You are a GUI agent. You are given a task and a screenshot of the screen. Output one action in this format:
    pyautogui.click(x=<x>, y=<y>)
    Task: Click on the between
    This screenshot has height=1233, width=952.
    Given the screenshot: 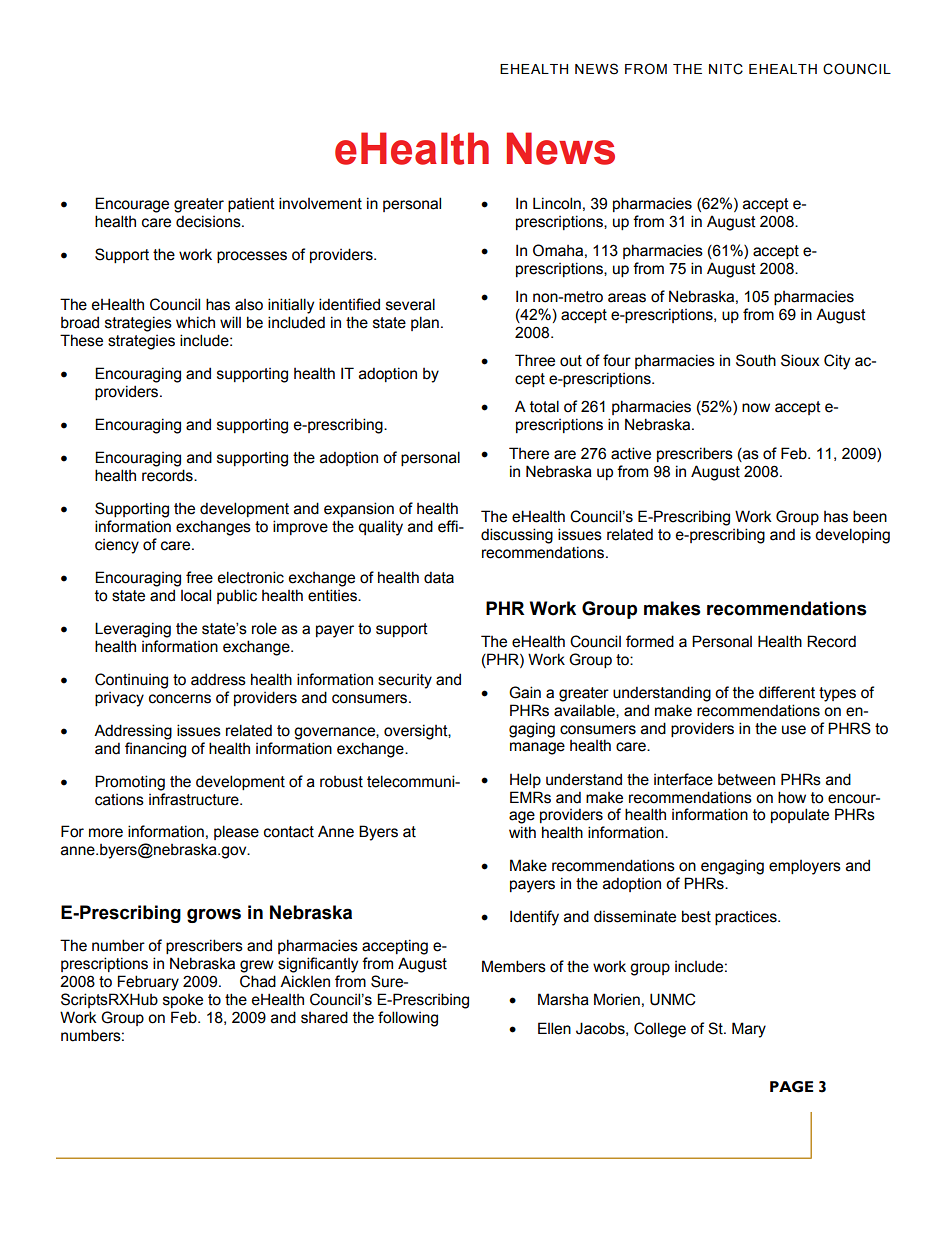 What is the action you would take?
    pyautogui.click(x=746, y=780)
